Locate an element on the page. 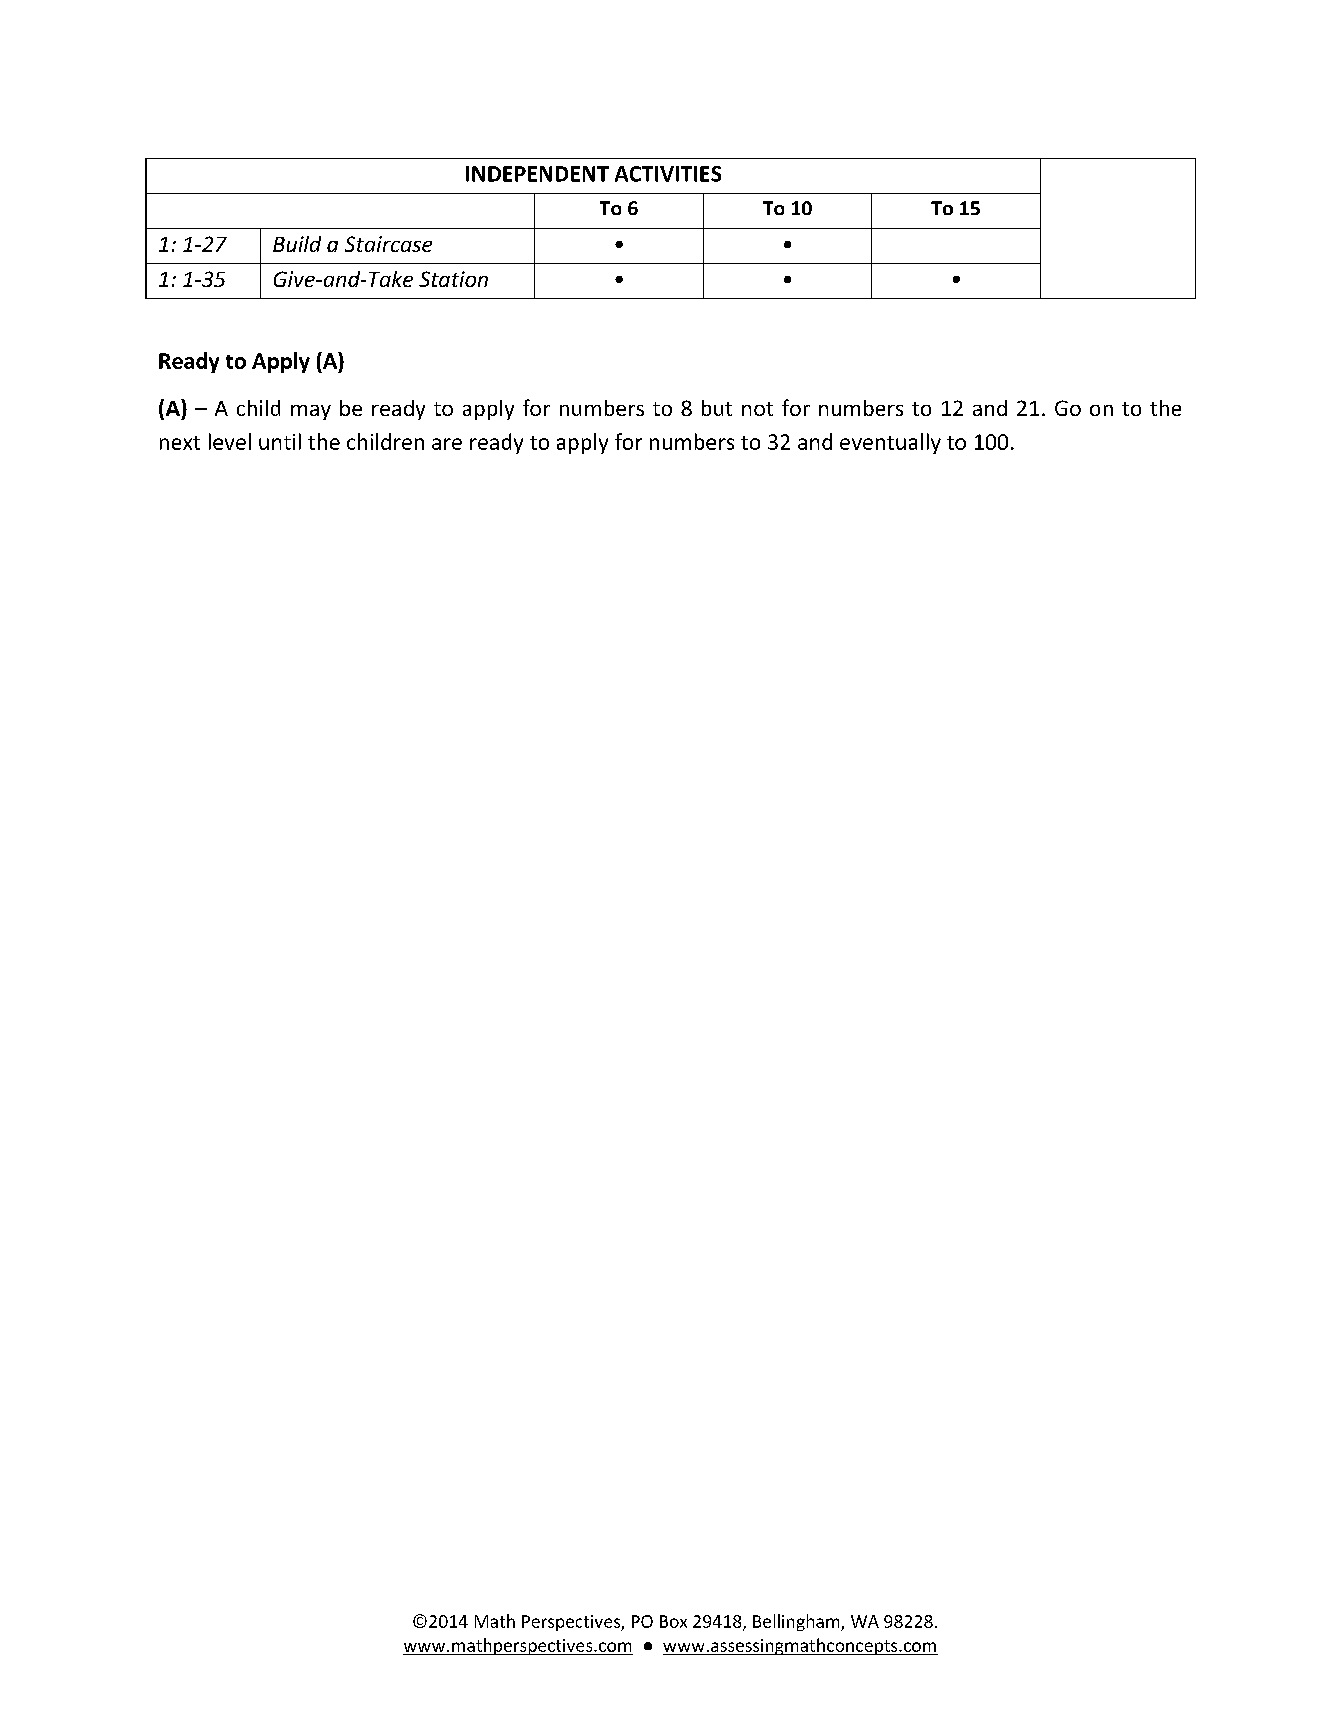  are is located at coordinates (447, 444).
